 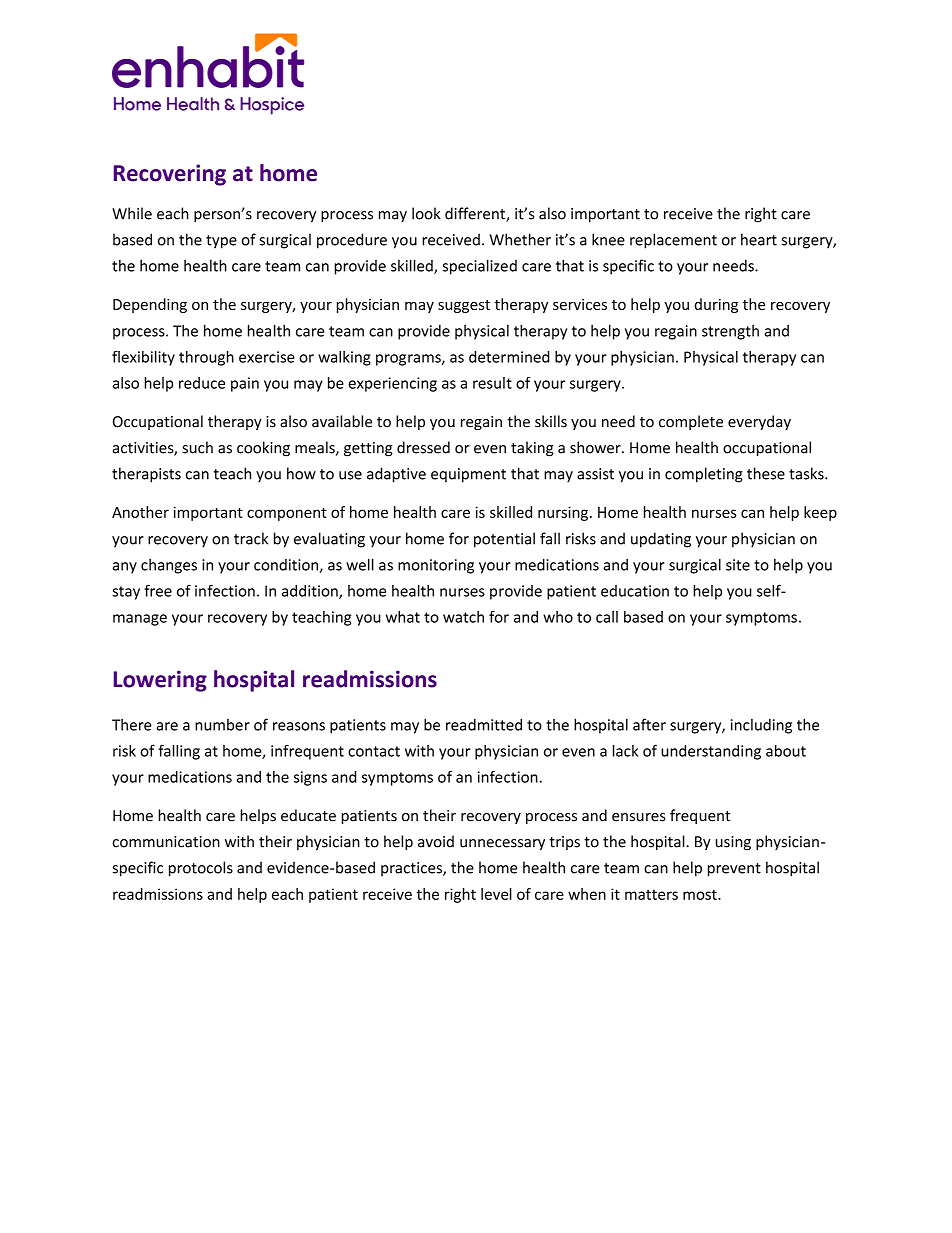 I want to click on Recovering, so click(x=170, y=175).
